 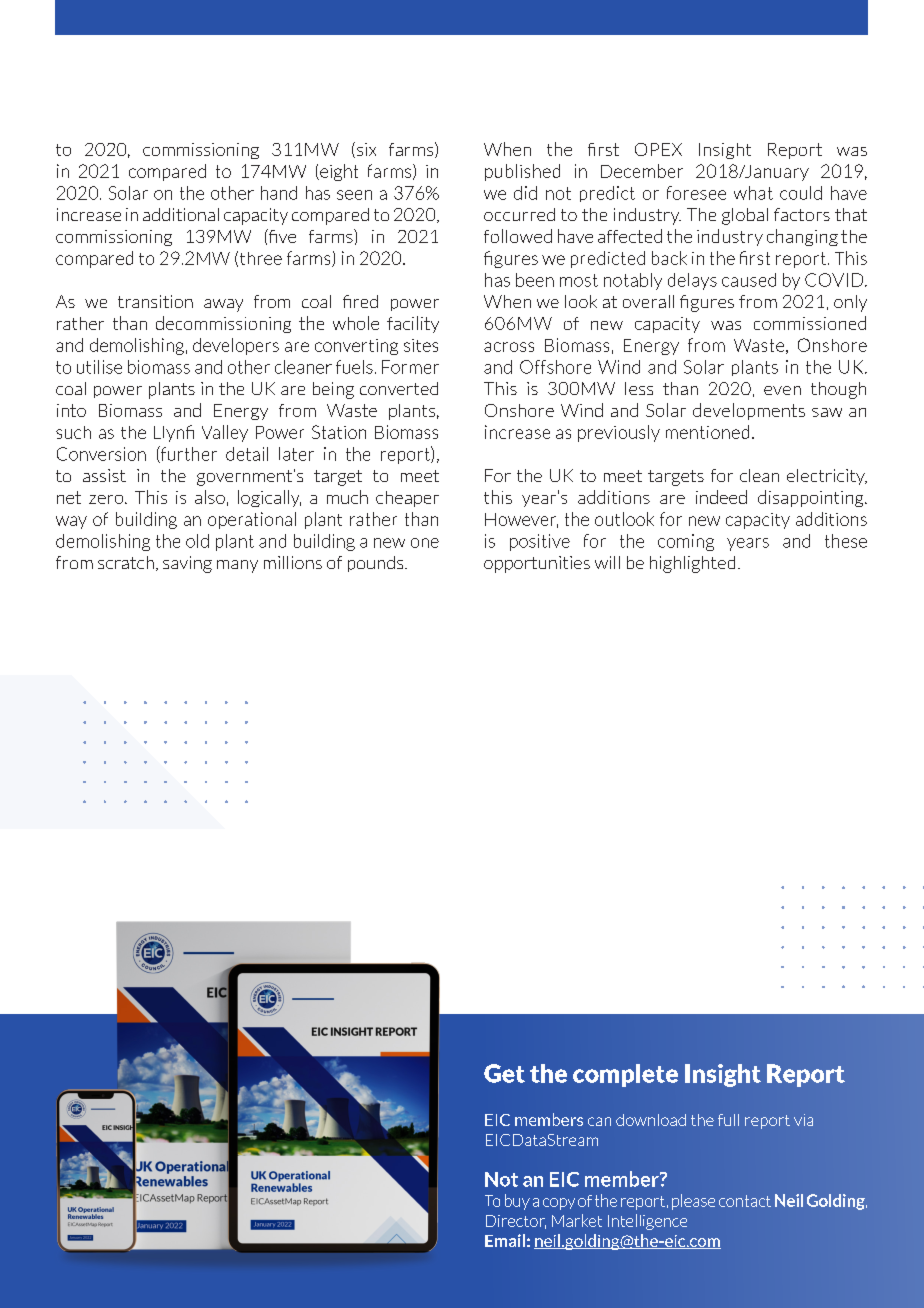 I want to click on saving, so click(x=187, y=564).
